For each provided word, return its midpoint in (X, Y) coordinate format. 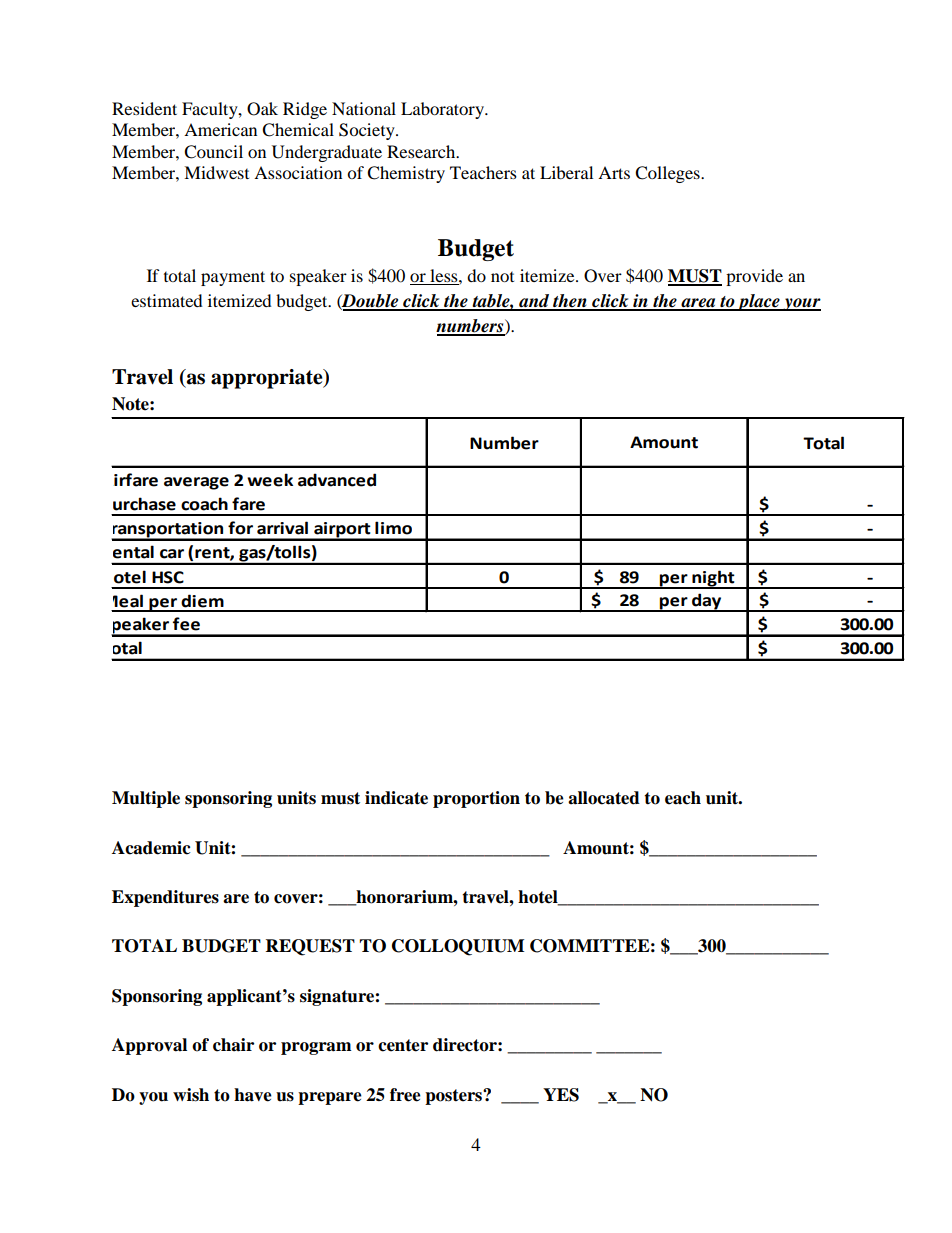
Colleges (668, 174)
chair (233, 1045)
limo (393, 528)
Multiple (146, 799)
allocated (604, 798)
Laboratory (443, 110)
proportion (476, 799)
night (713, 579)
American (220, 129)
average (196, 483)
